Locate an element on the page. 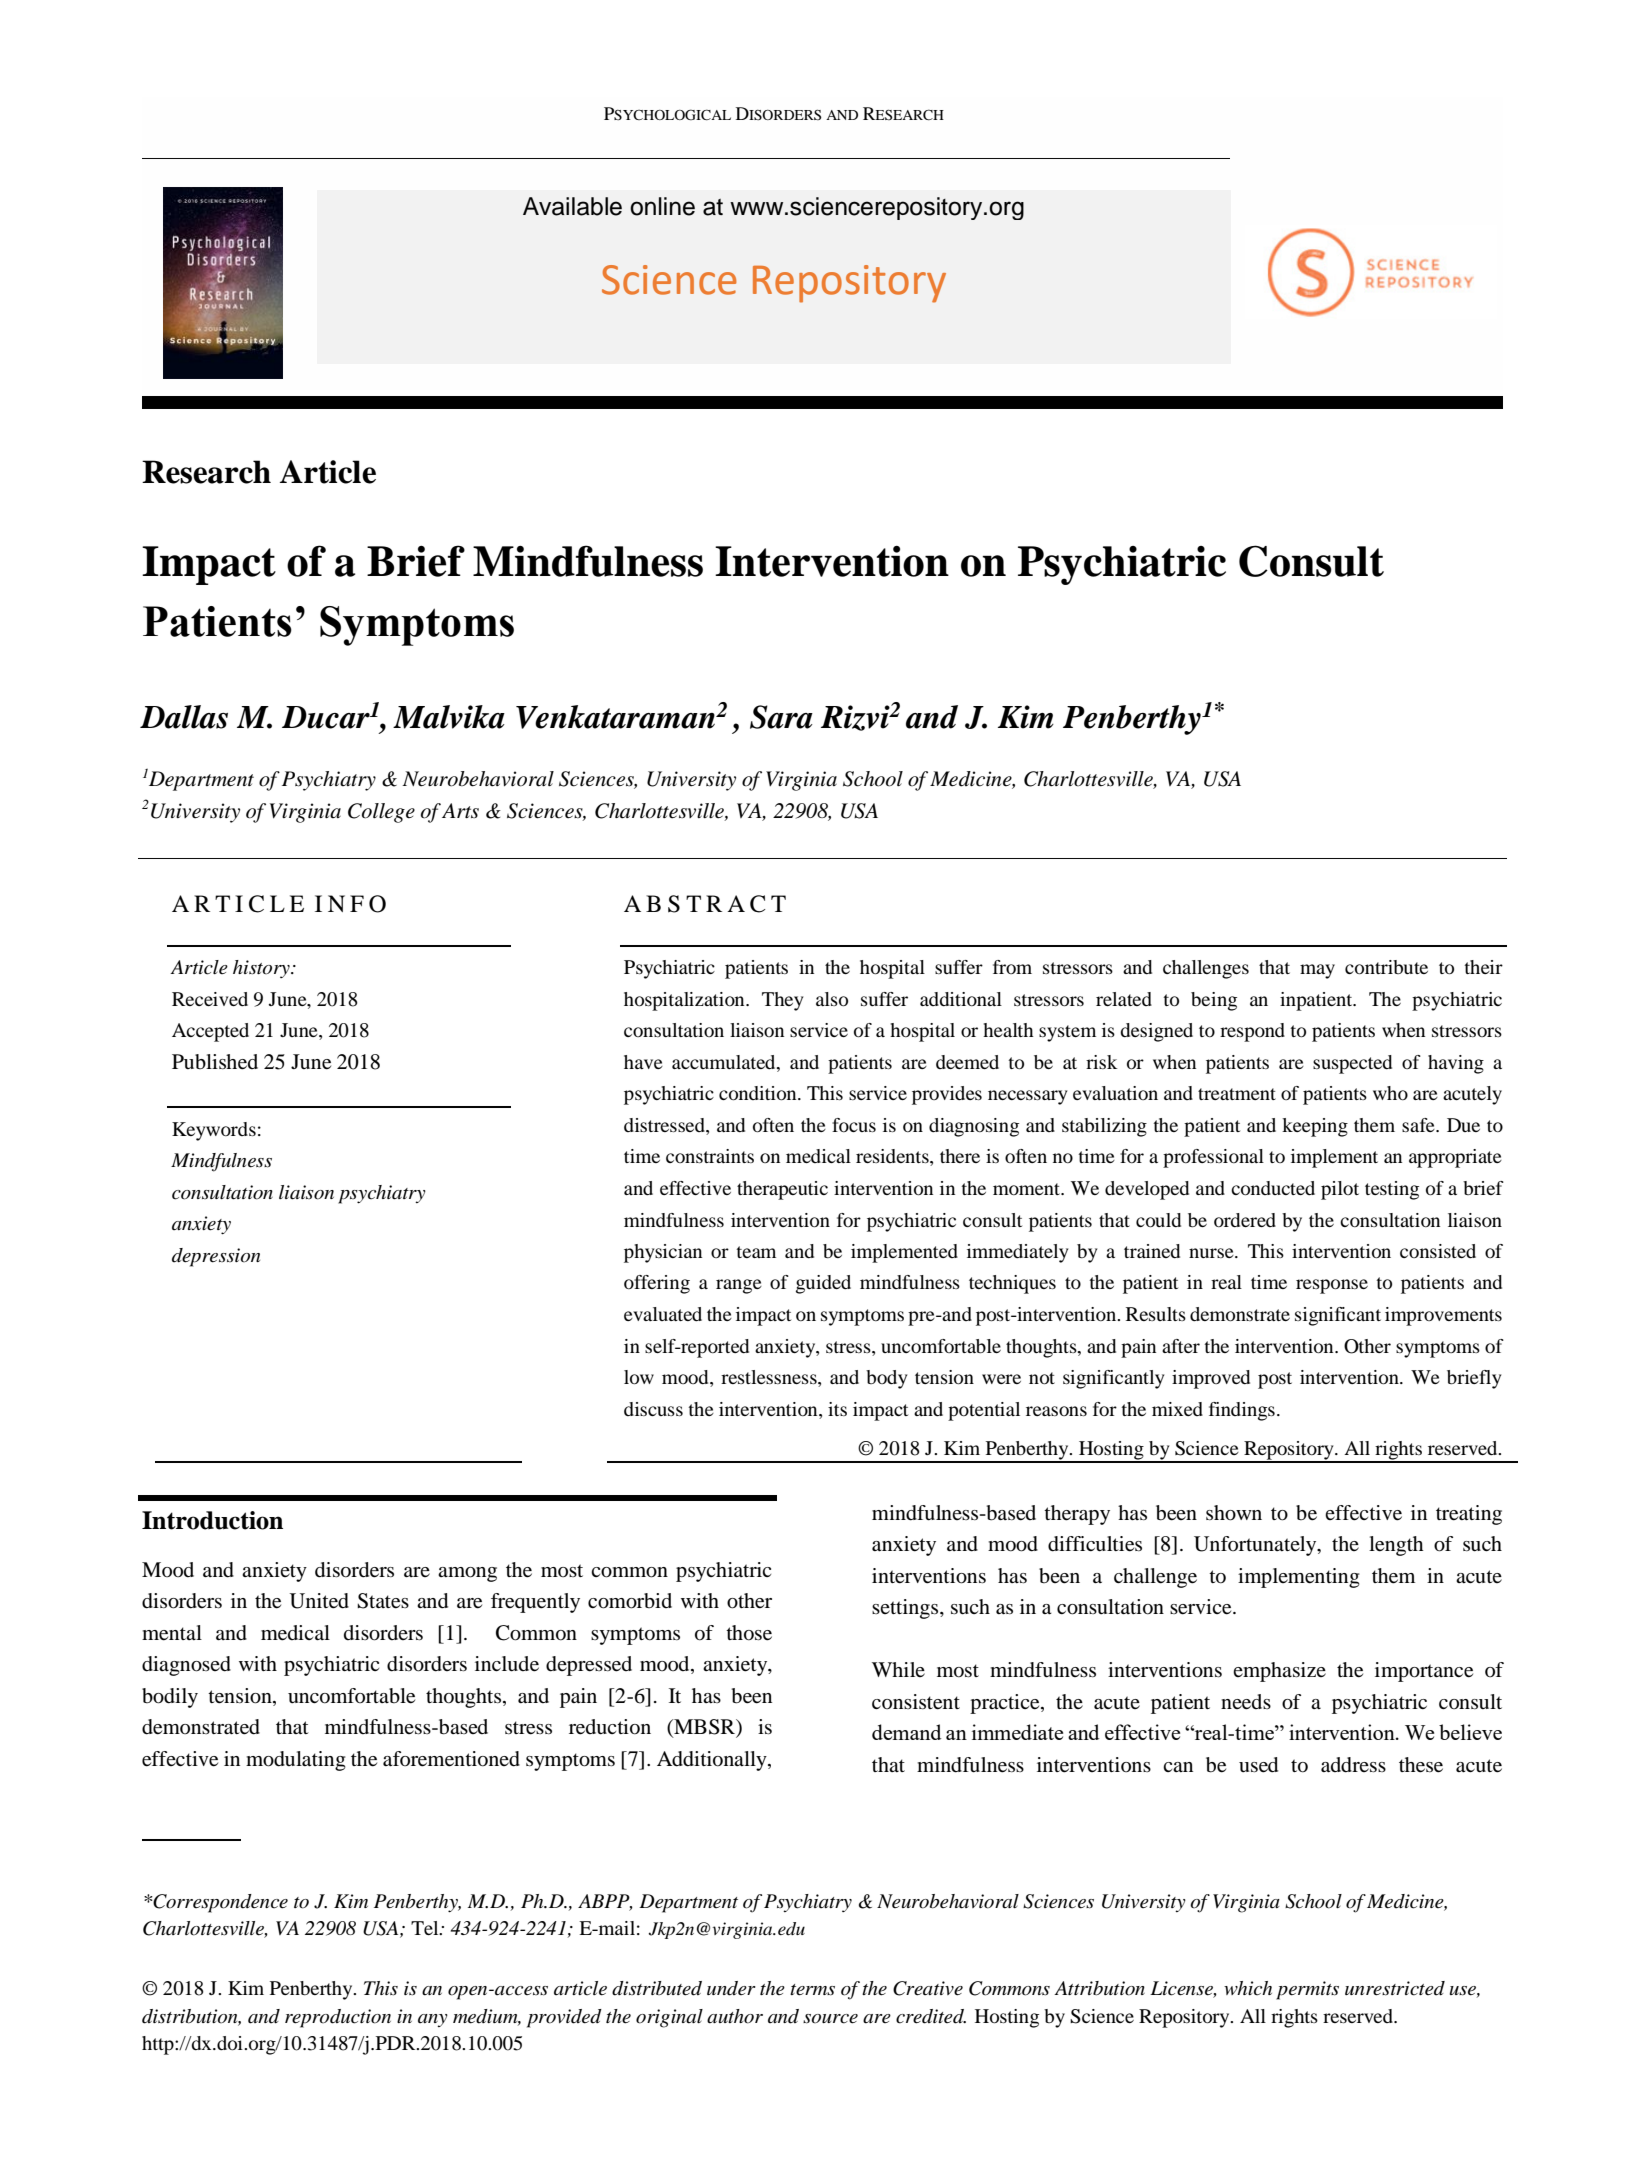  reproduction is located at coordinates (338, 2018).
